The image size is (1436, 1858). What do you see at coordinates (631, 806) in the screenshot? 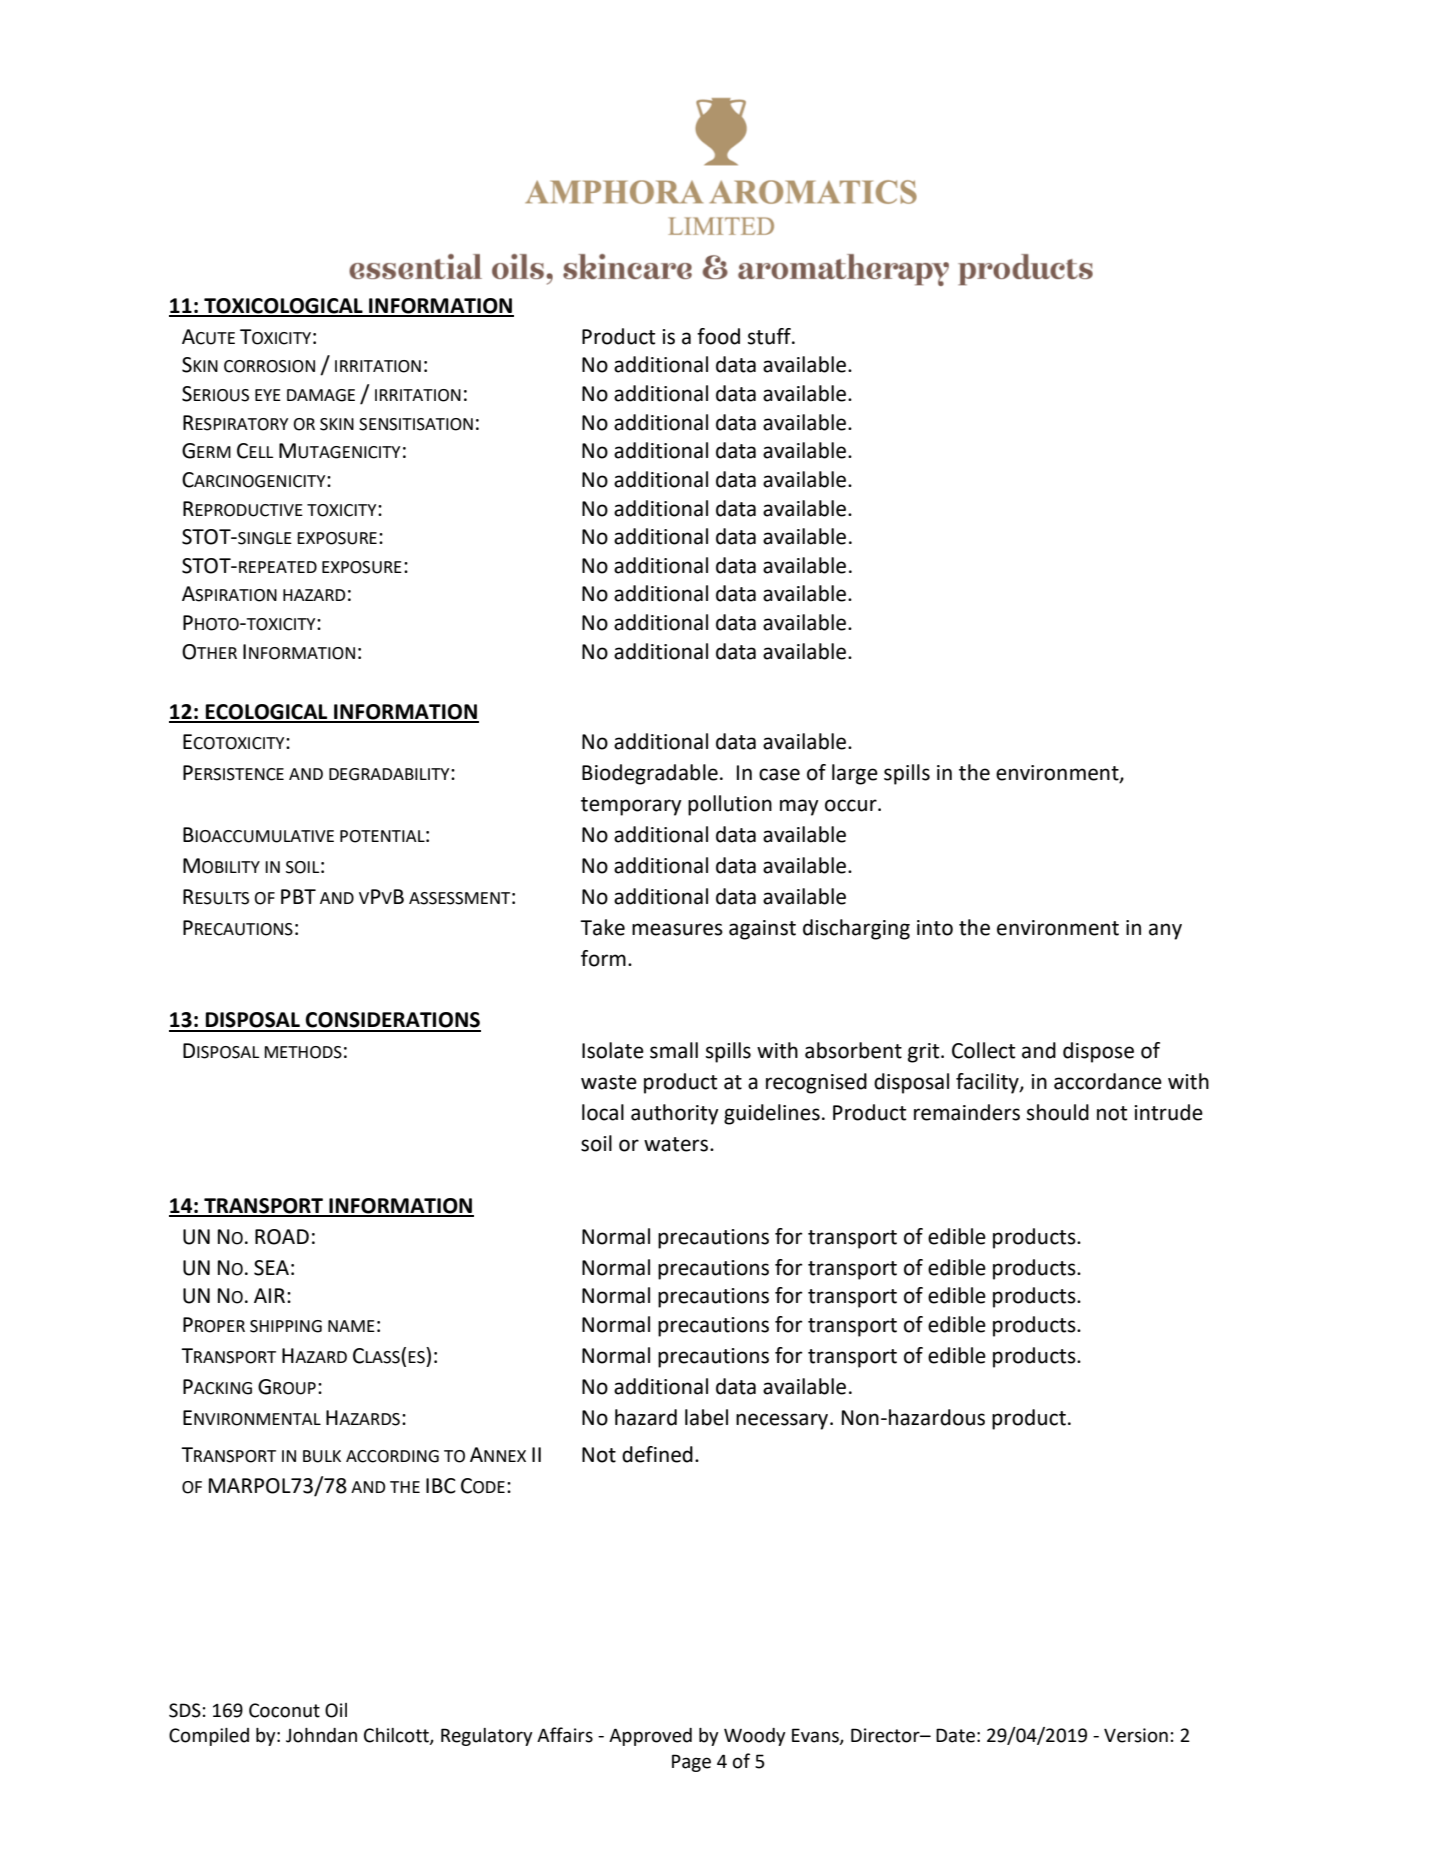
I see `temporary` at bounding box center [631, 806].
